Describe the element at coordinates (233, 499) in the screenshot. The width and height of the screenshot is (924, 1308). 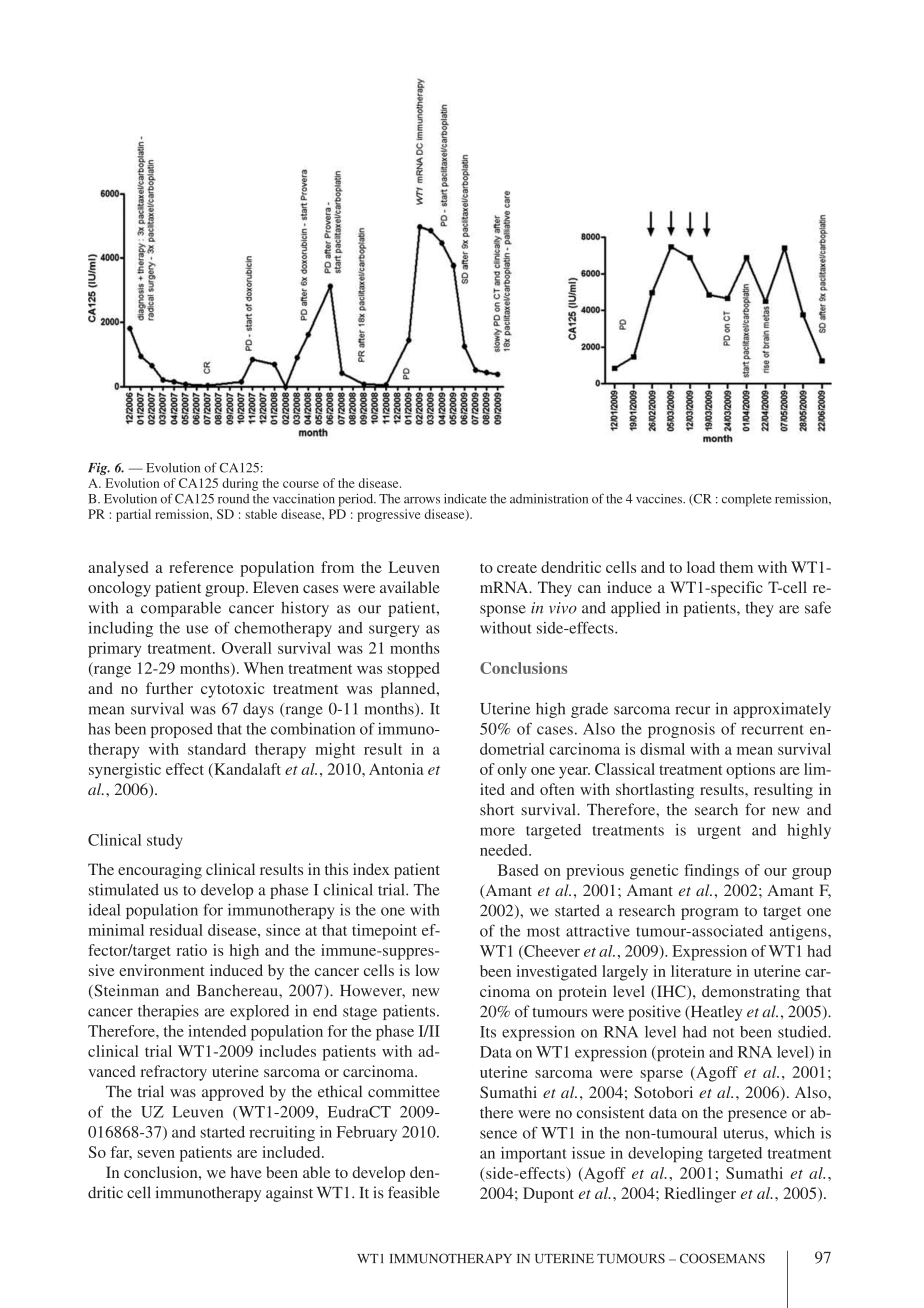
I see `round` at that location.
